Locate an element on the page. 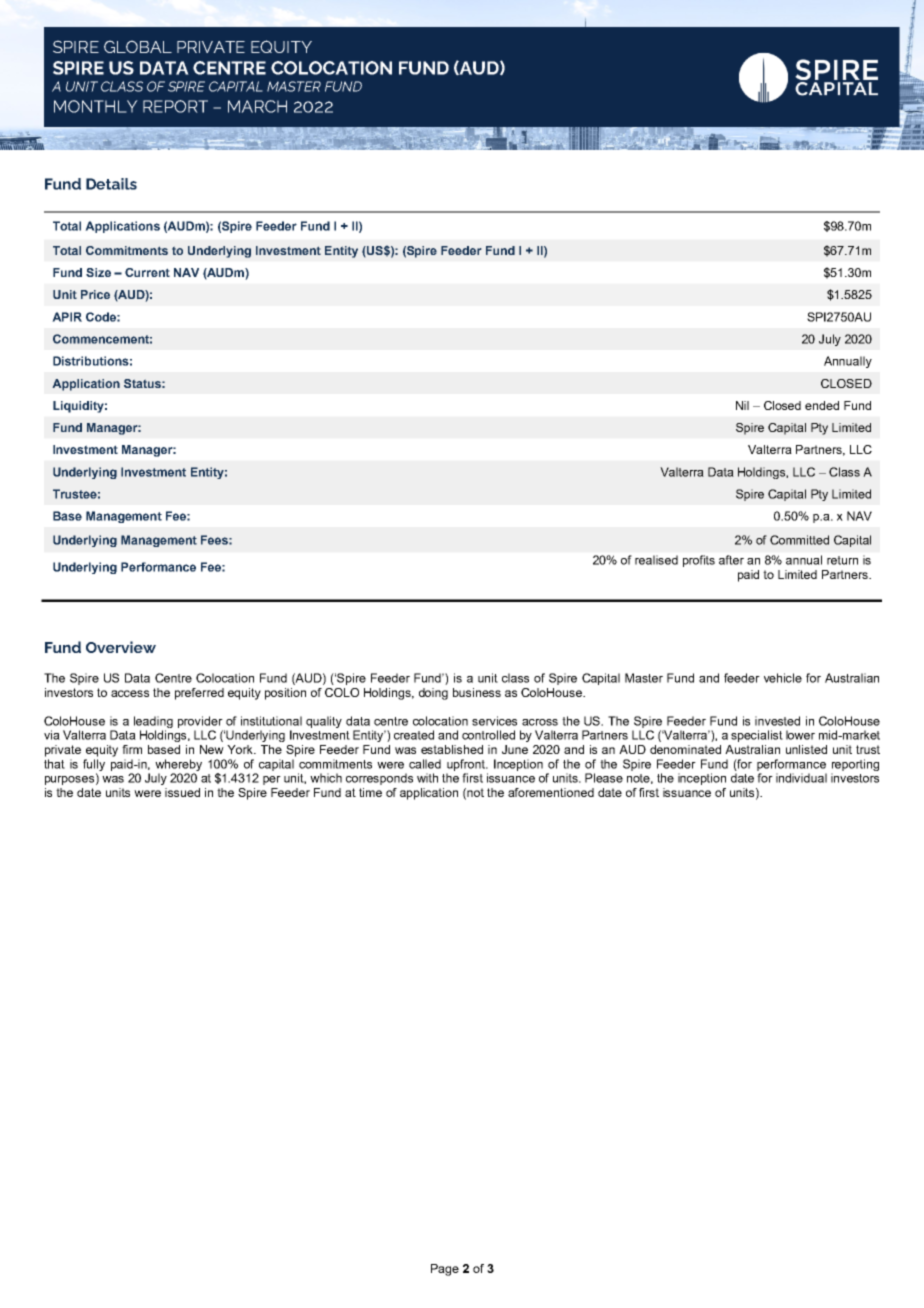  individual is located at coordinates (801, 778).
